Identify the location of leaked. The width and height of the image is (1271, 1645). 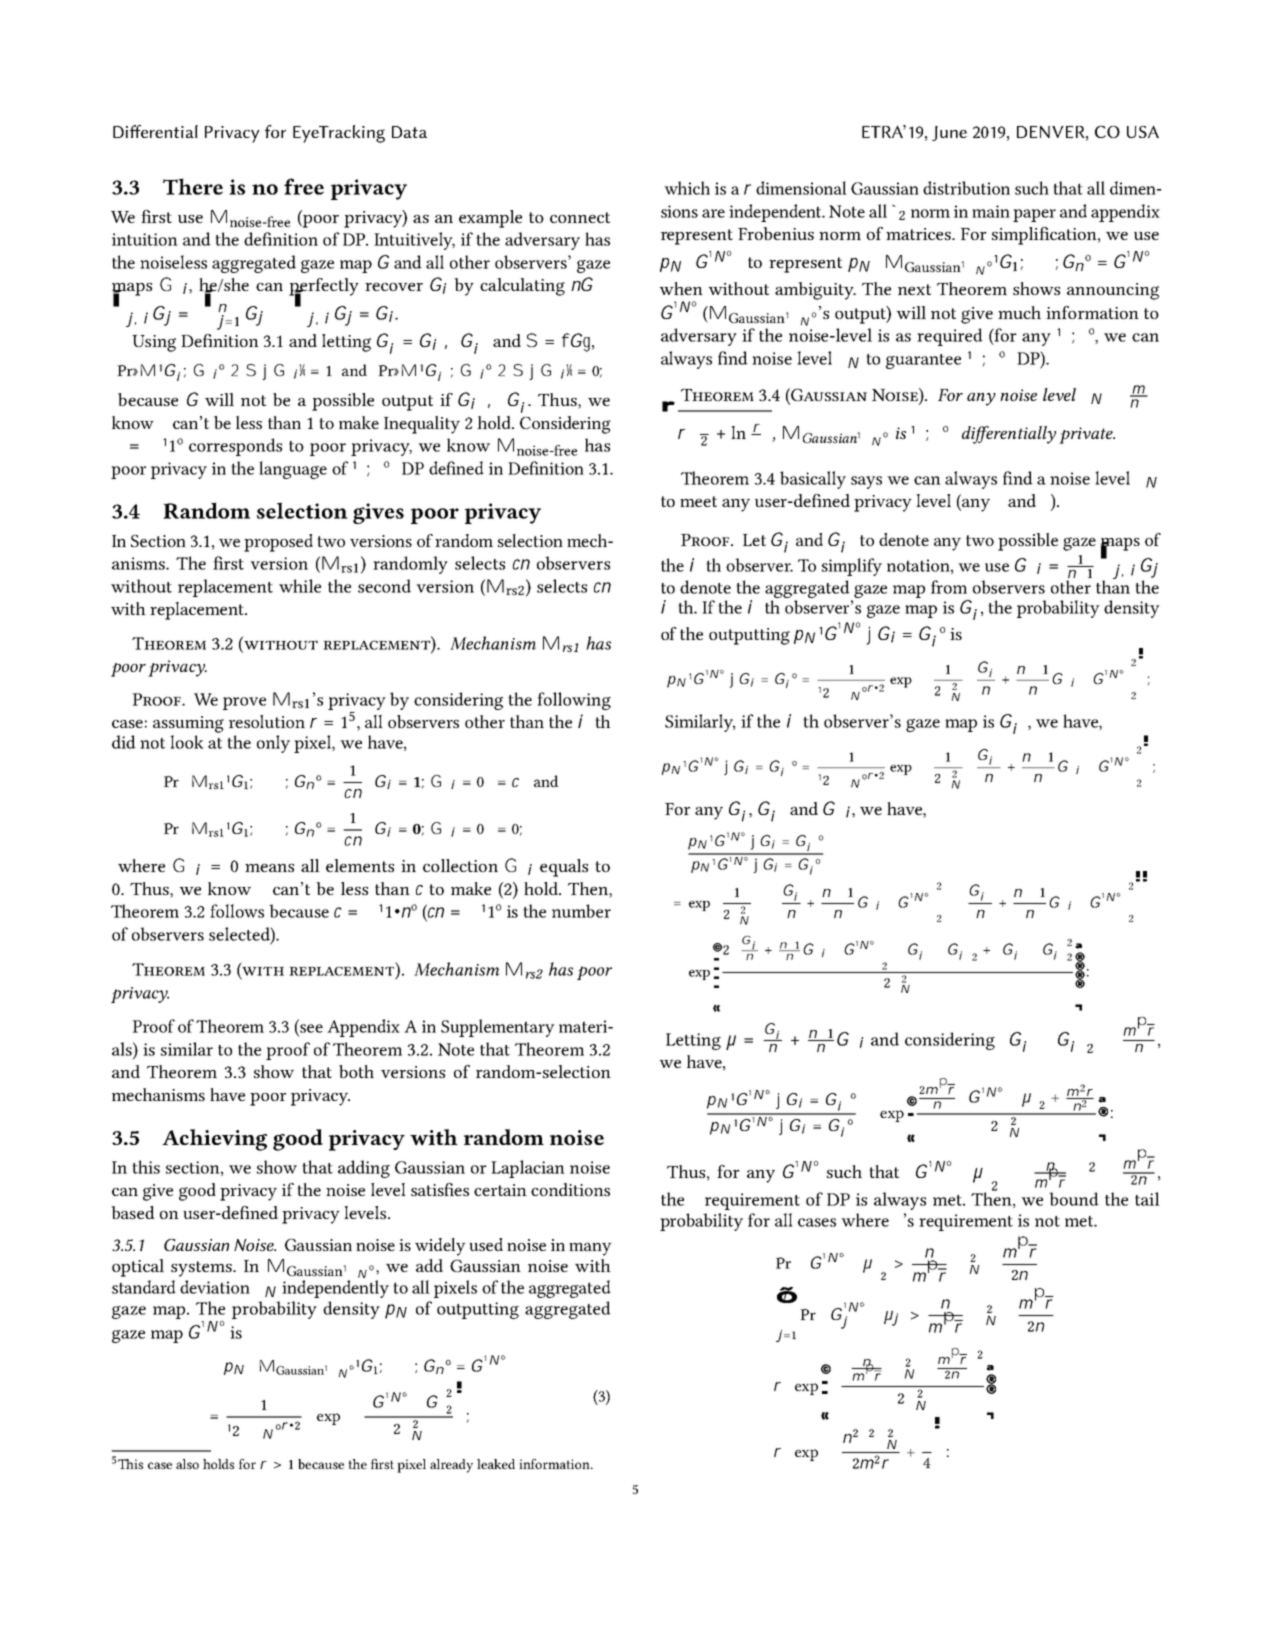
(496, 1464).
